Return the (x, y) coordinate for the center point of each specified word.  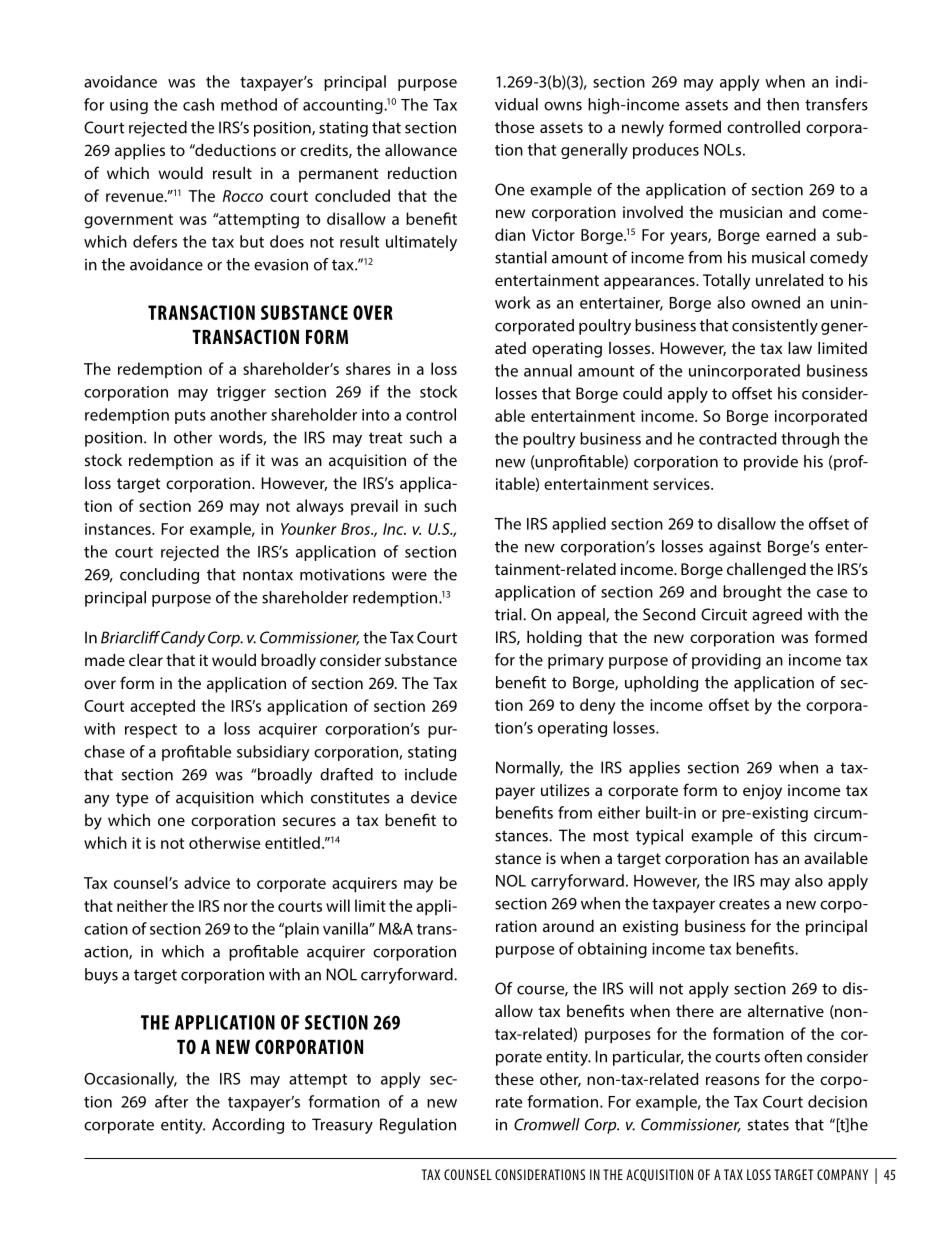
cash (198, 104)
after (171, 1101)
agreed (777, 616)
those (514, 127)
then (783, 104)
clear (146, 660)
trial (509, 614)
